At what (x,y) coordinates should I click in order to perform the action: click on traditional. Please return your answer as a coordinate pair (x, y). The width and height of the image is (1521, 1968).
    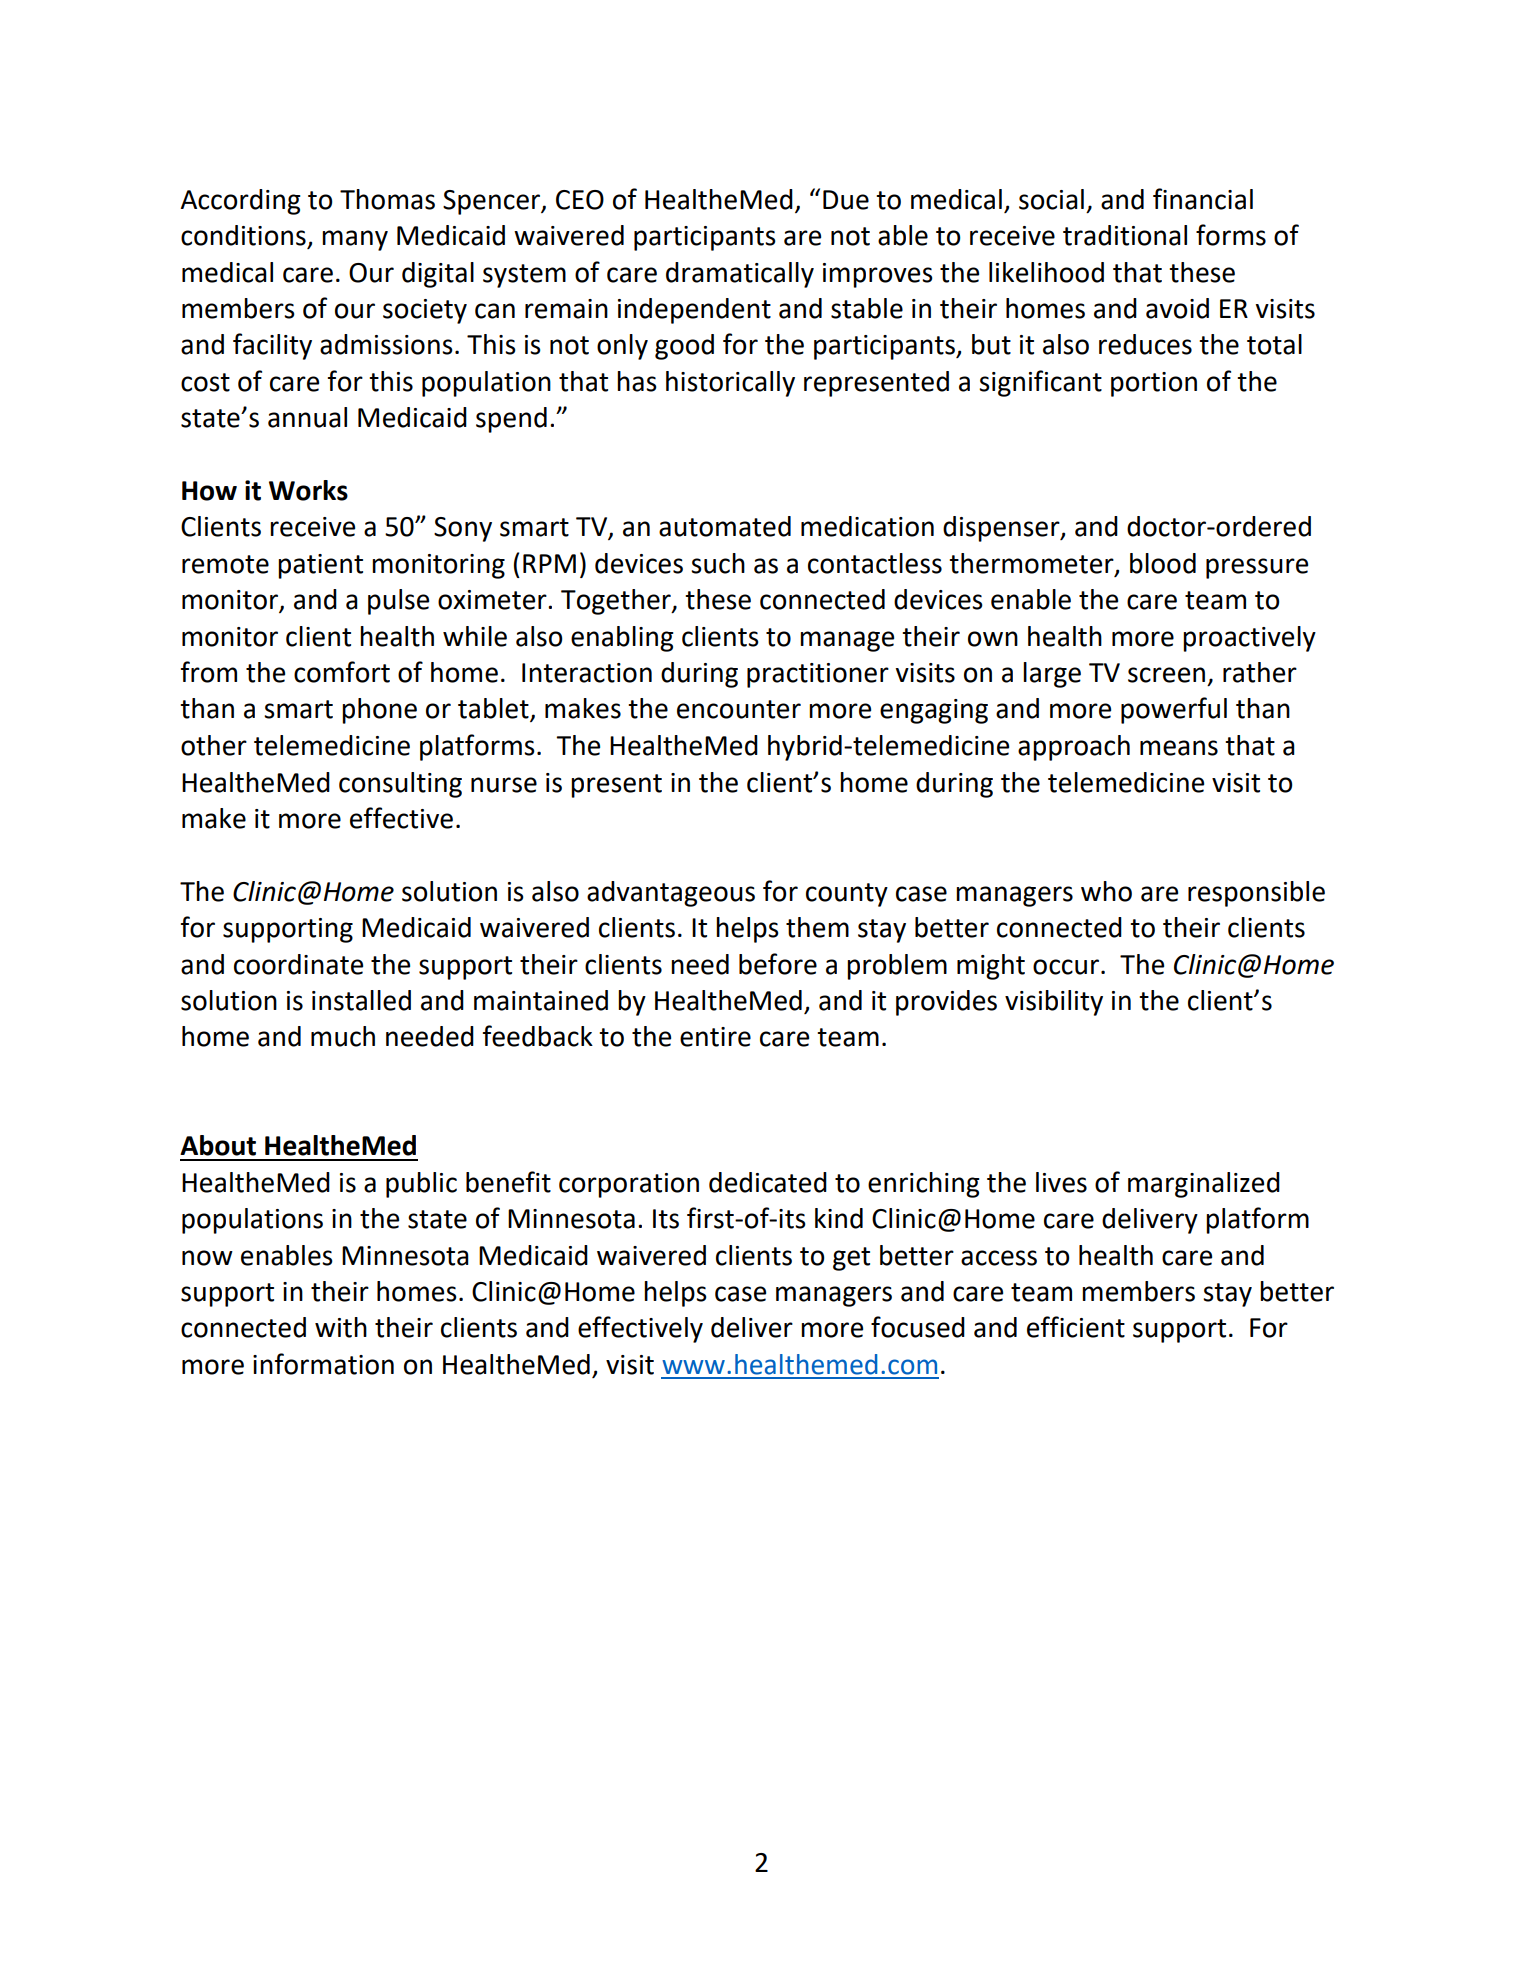
    Looking at the image, I should click on (1125, 235).
